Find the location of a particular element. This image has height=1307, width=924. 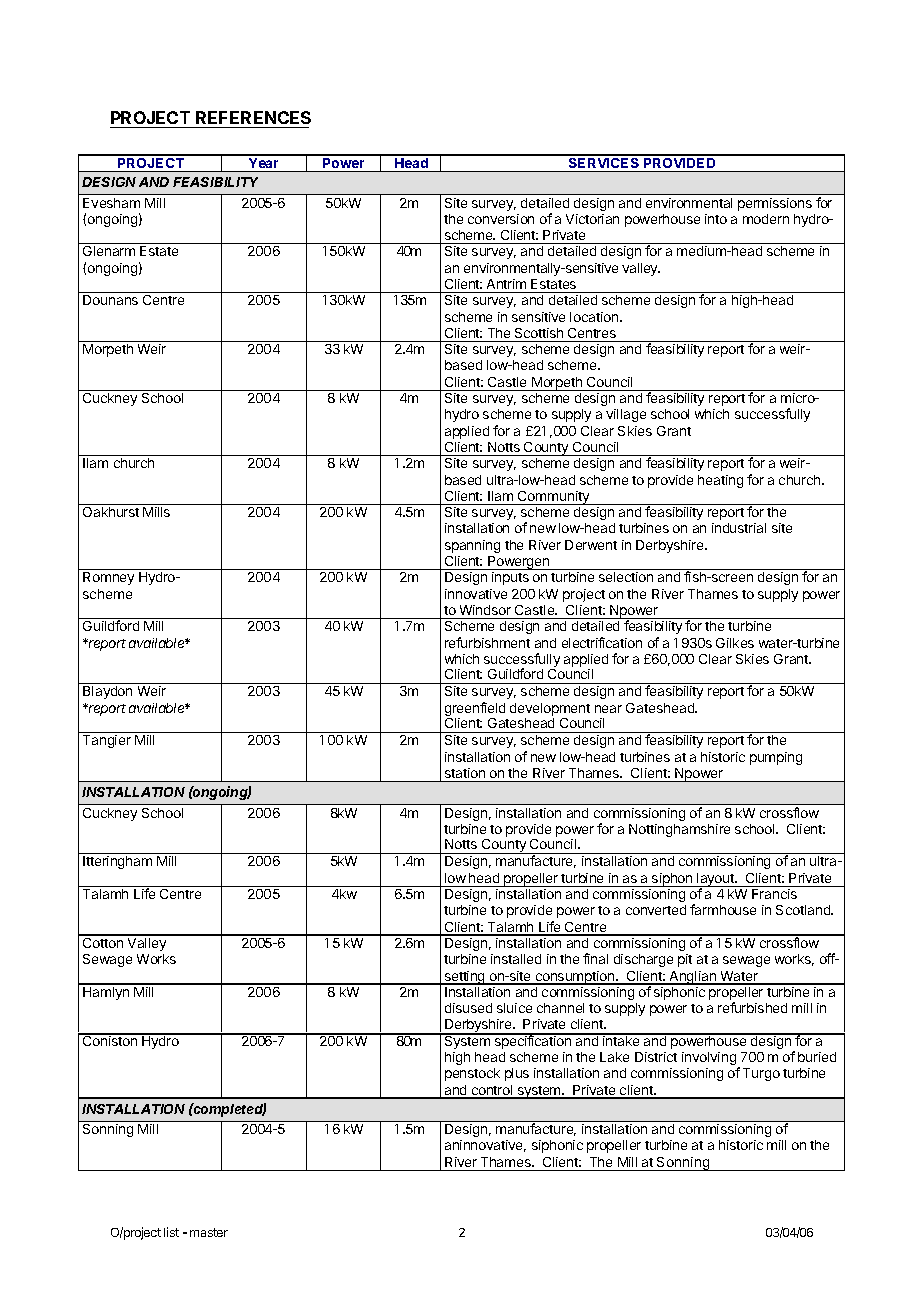

disused is located at coordinates (468, 1008).
